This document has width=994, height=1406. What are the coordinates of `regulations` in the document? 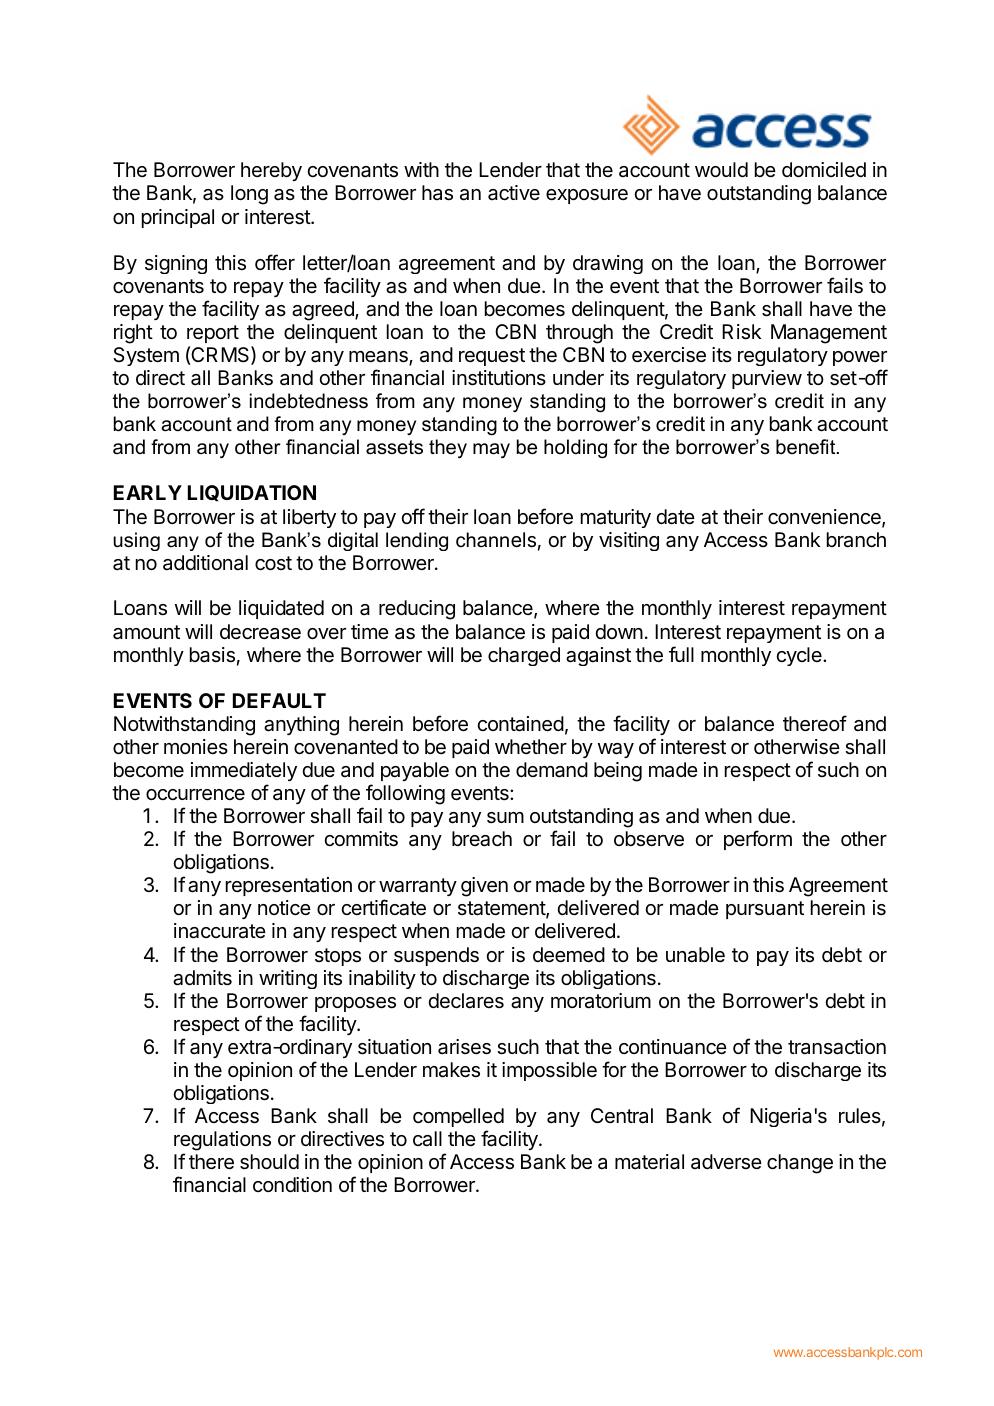 It's located at (222, 1141).
